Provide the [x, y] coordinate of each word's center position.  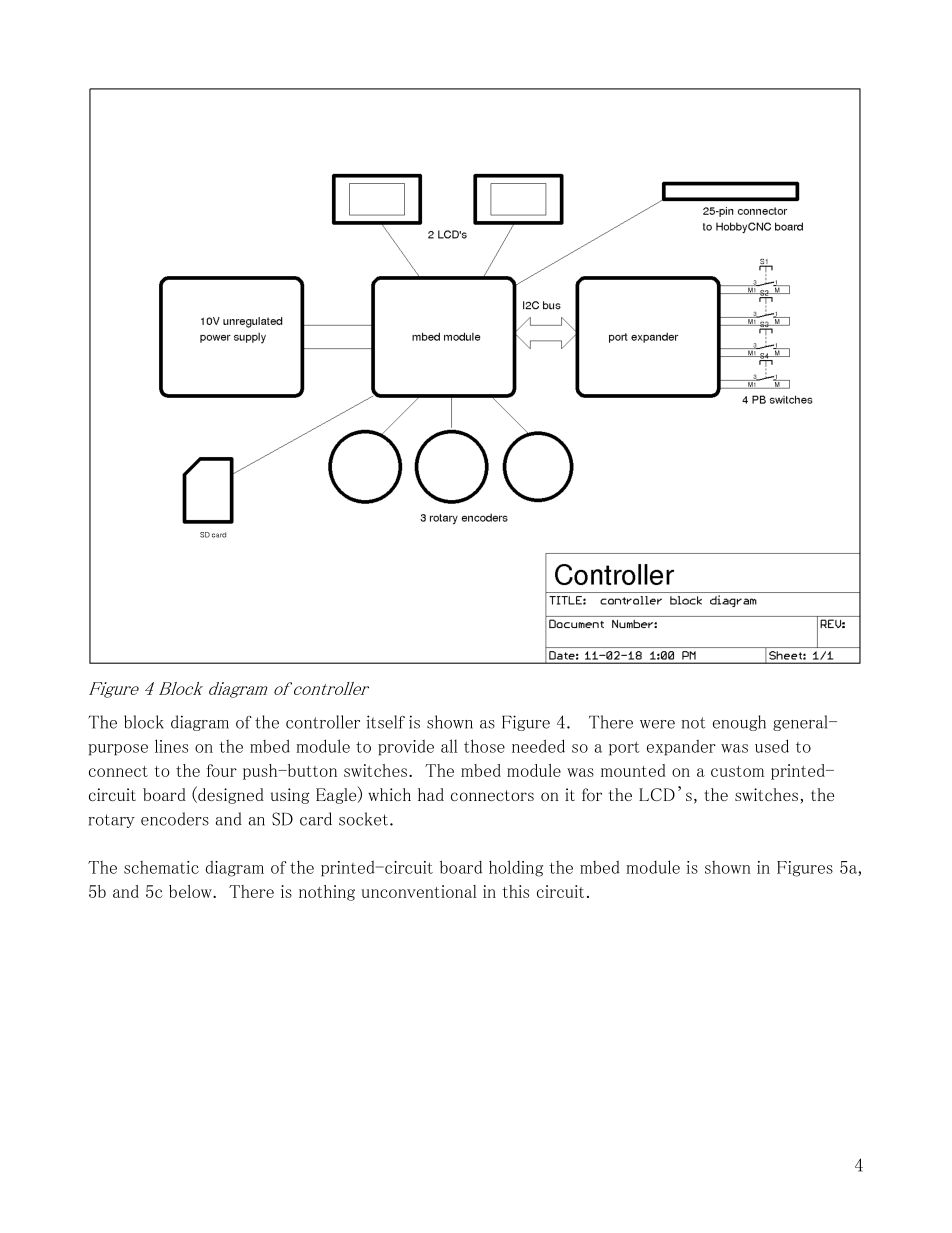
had [431, 794]
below [191, 891]
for [592, 794]
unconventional [419, 891]
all [449, 746]
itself [386, 722]
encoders [175, 819]
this [515, 891]
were [657, 724]
